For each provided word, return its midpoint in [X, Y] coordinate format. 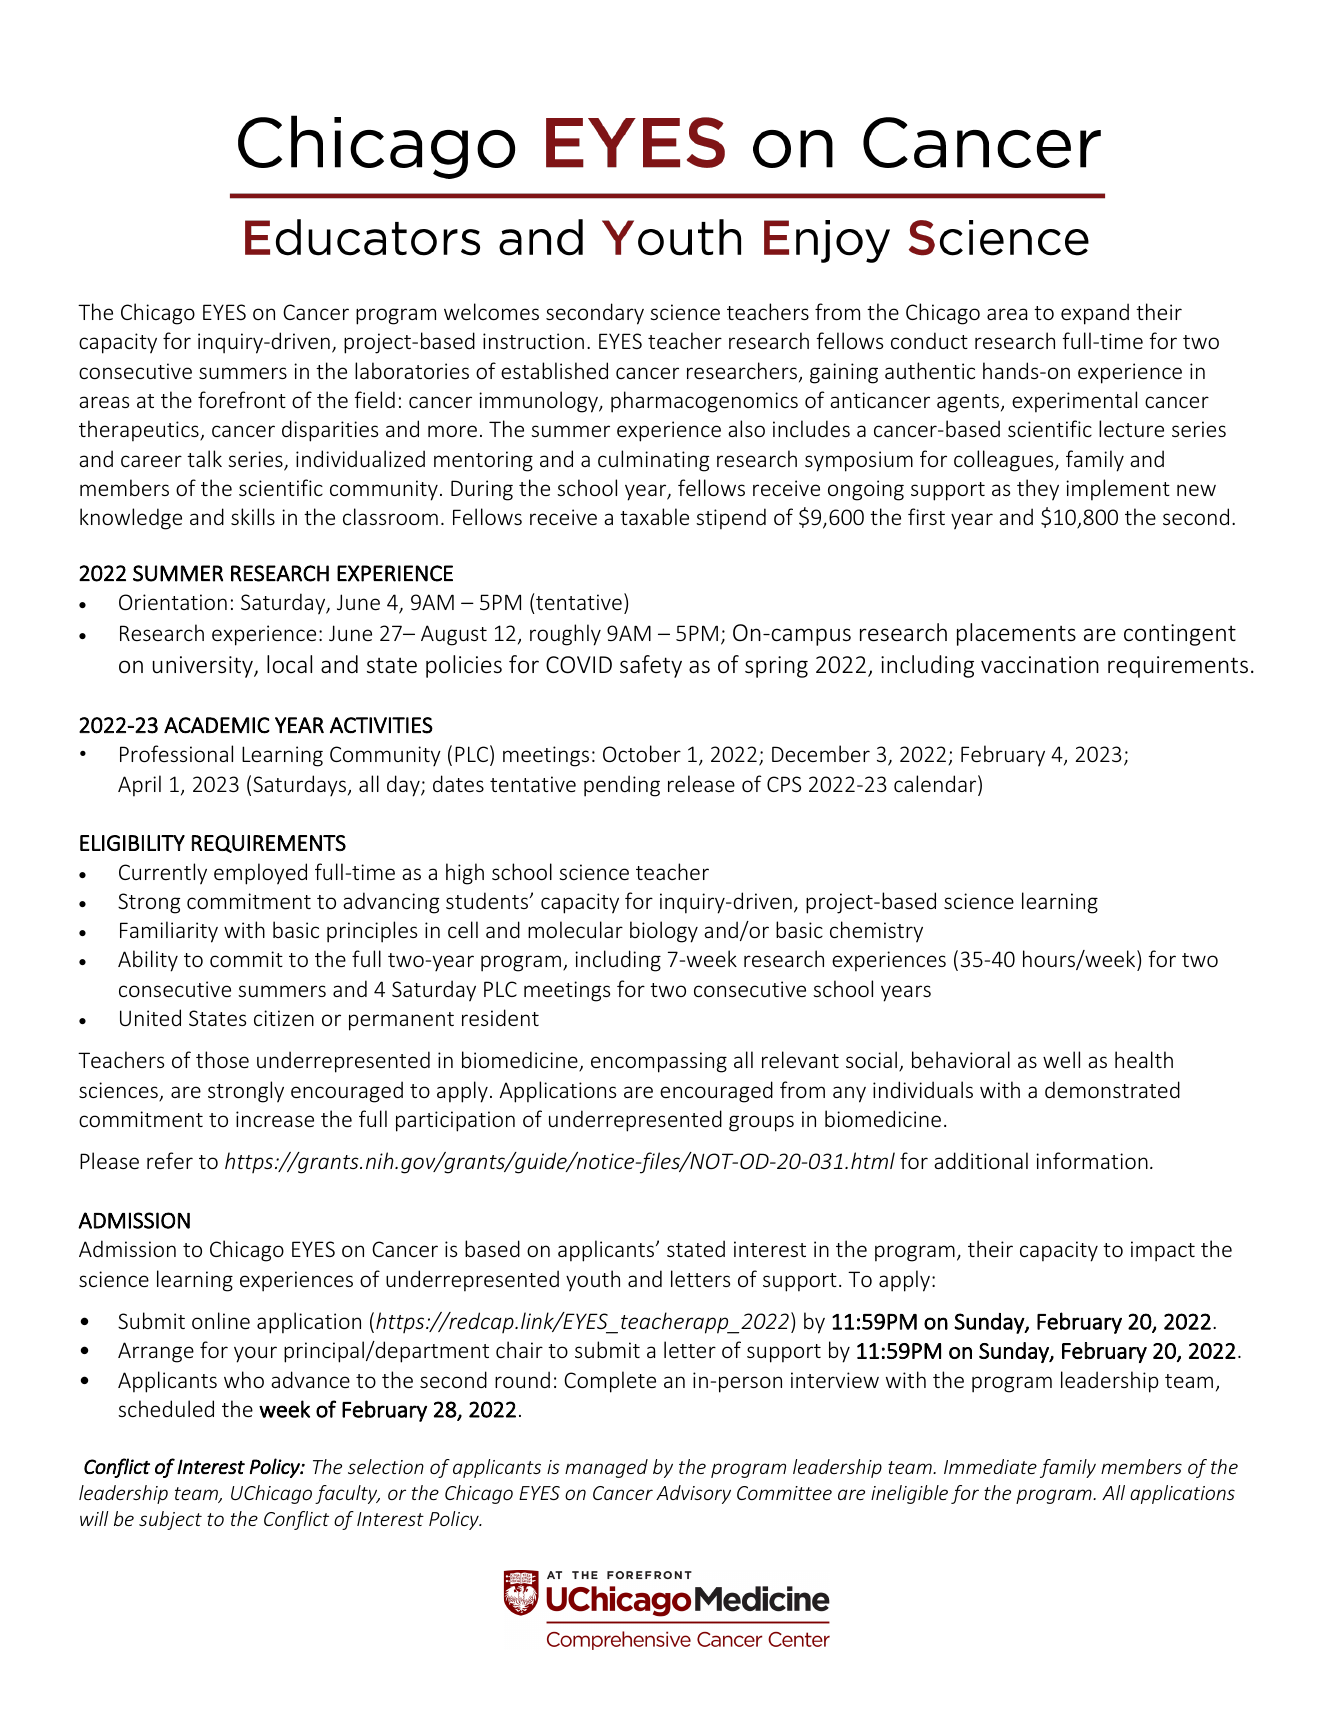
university [204, 667]
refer [170, 1160]
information [1092, 1160]
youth [593, 1281]
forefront [242, 399]
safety [651, 666]
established [554, 370]
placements [1016, 634]
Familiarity [169, 932]
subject [170, 1520]
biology [664, 932]
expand [1095, 314]
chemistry [876, 932]
